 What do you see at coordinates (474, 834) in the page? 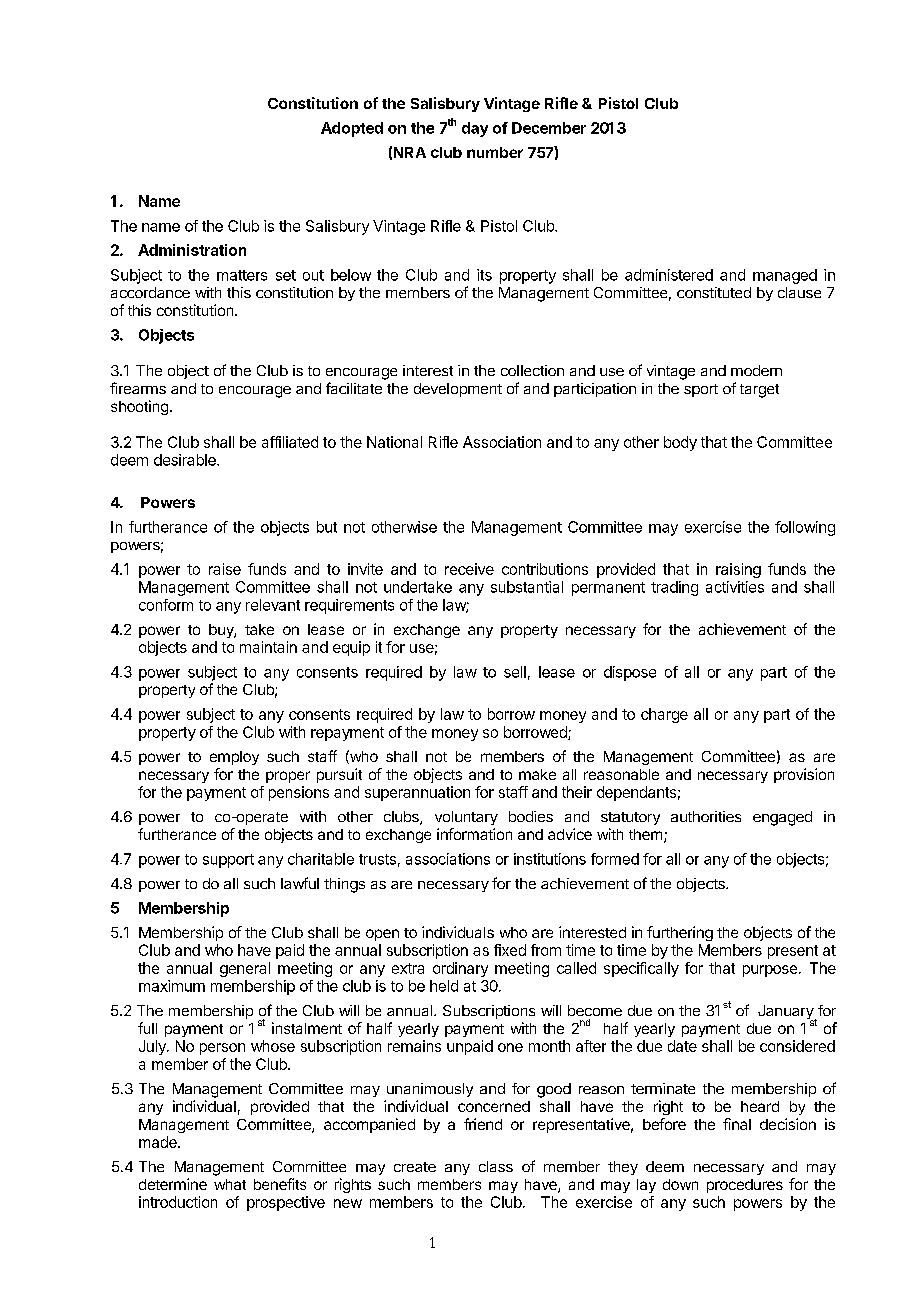
I see `information` at bounding box center [474, 834].
